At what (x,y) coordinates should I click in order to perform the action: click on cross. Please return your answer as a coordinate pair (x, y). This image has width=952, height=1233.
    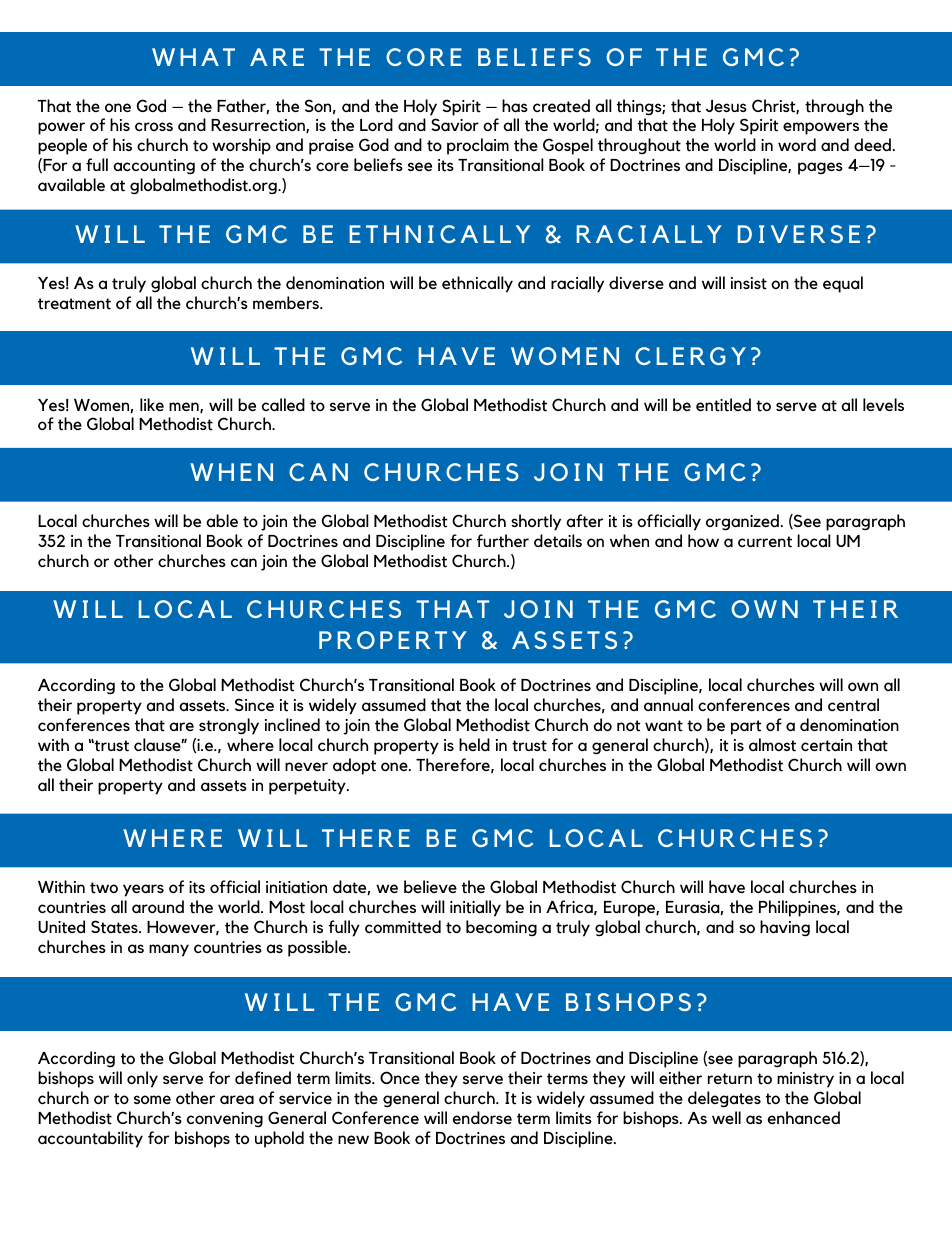
    Looking at the image, I should click on (154, 126).
